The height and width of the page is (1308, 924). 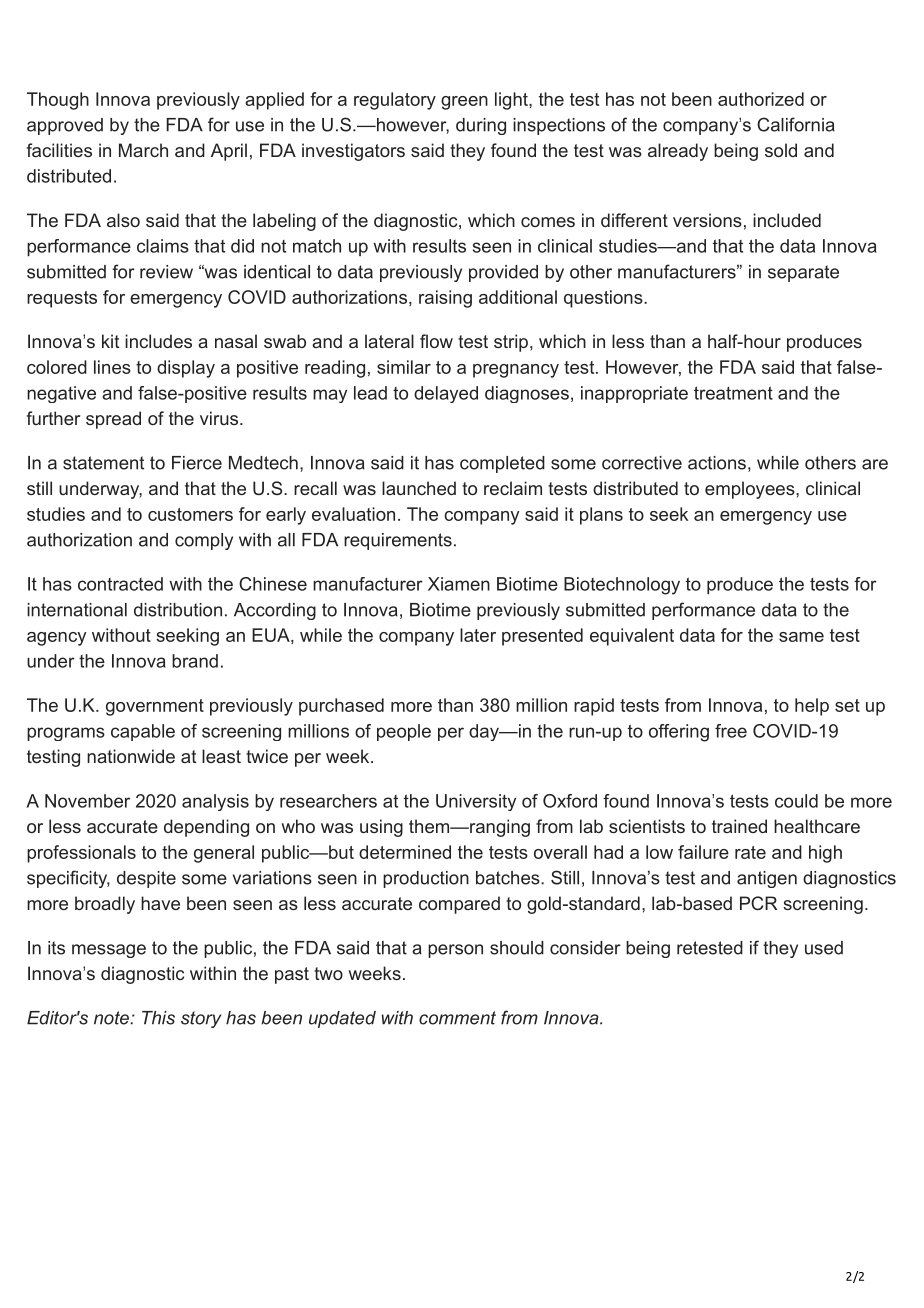 I want to click on during, so click(x=481, y=126).
